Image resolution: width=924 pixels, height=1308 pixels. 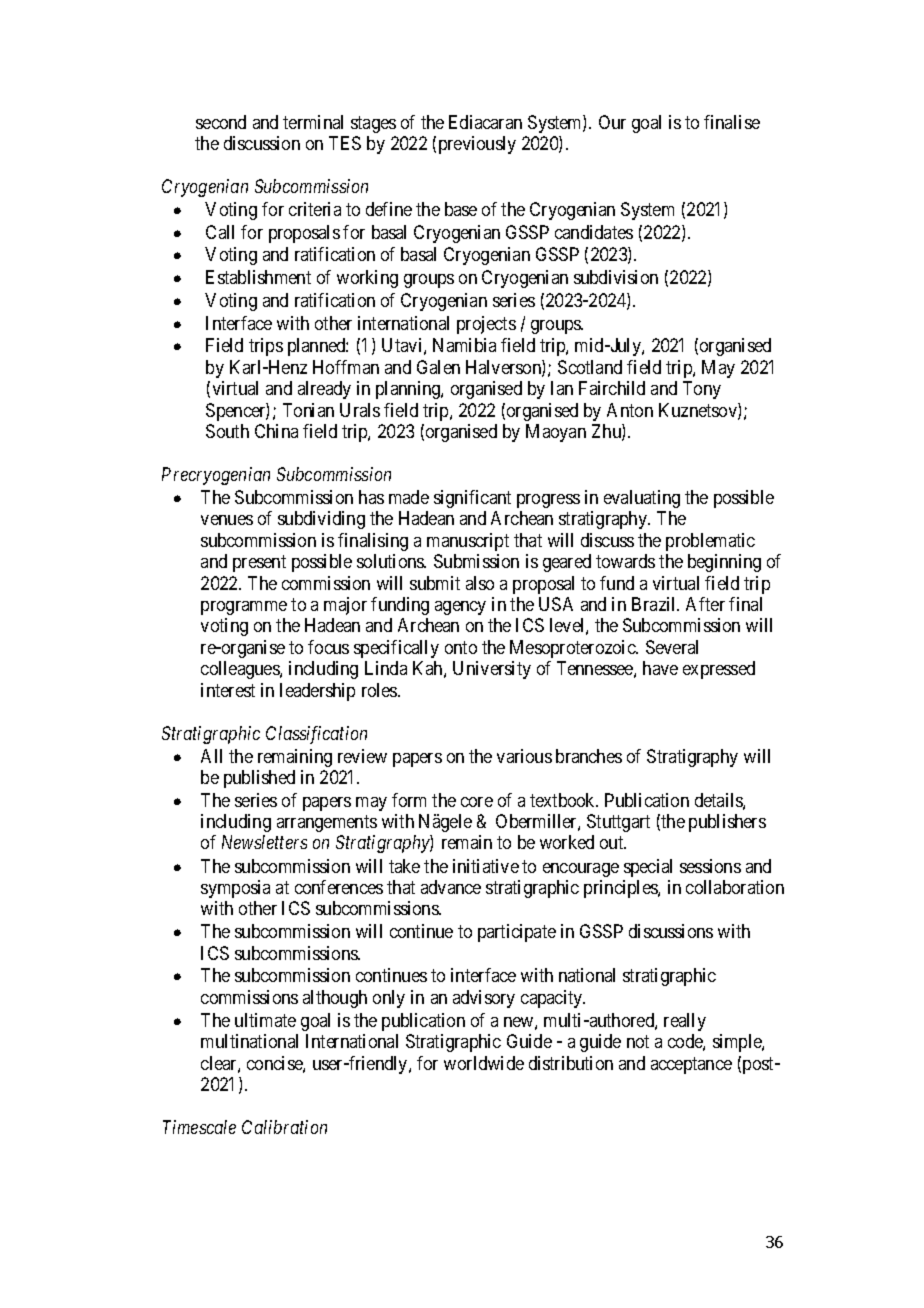 What do you see at coordinates (477, 145) in the screenshot?
I see `previously` at bounding box center [477, 145].
